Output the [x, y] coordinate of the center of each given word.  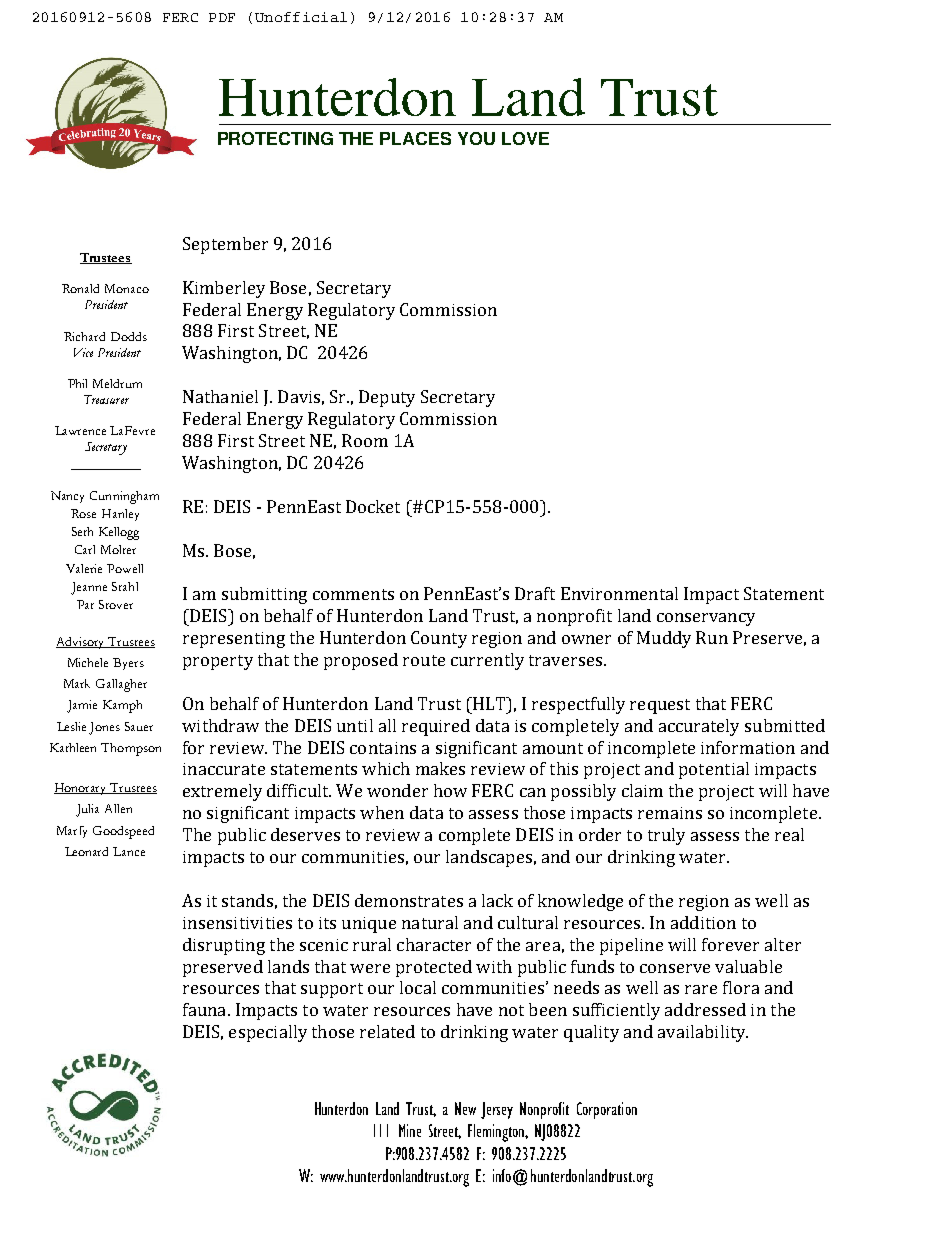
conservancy [706, 619]
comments [353, 594]
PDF [222, 17]
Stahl [125, 586]
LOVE [525, 138]
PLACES [415, 138]
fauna [206, 1009]
